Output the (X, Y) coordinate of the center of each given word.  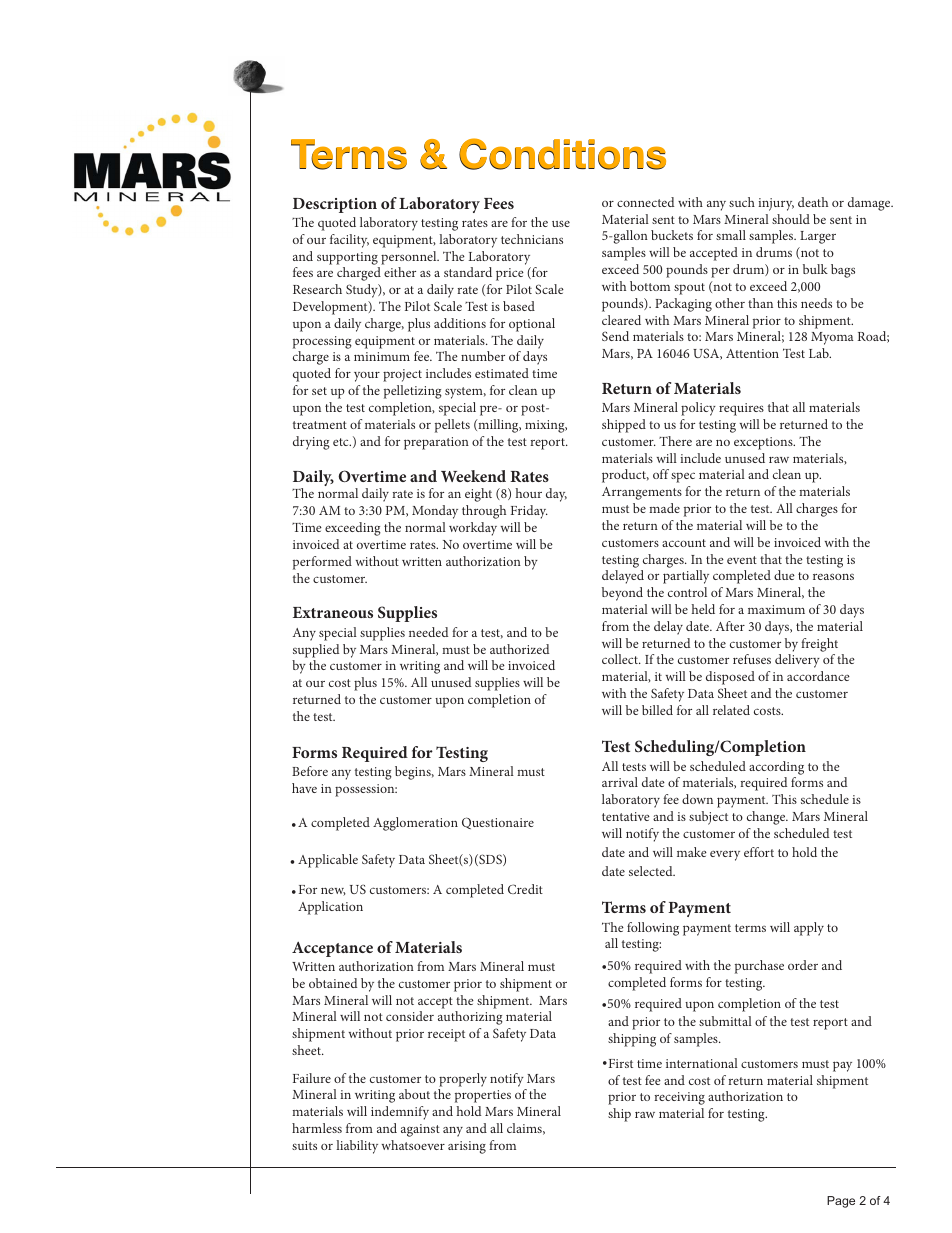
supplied (316, 651)
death (813, 202)
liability (357, 1147)
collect (621, 659)
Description (335, 205)
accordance (818, 676)
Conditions (562, 154)
